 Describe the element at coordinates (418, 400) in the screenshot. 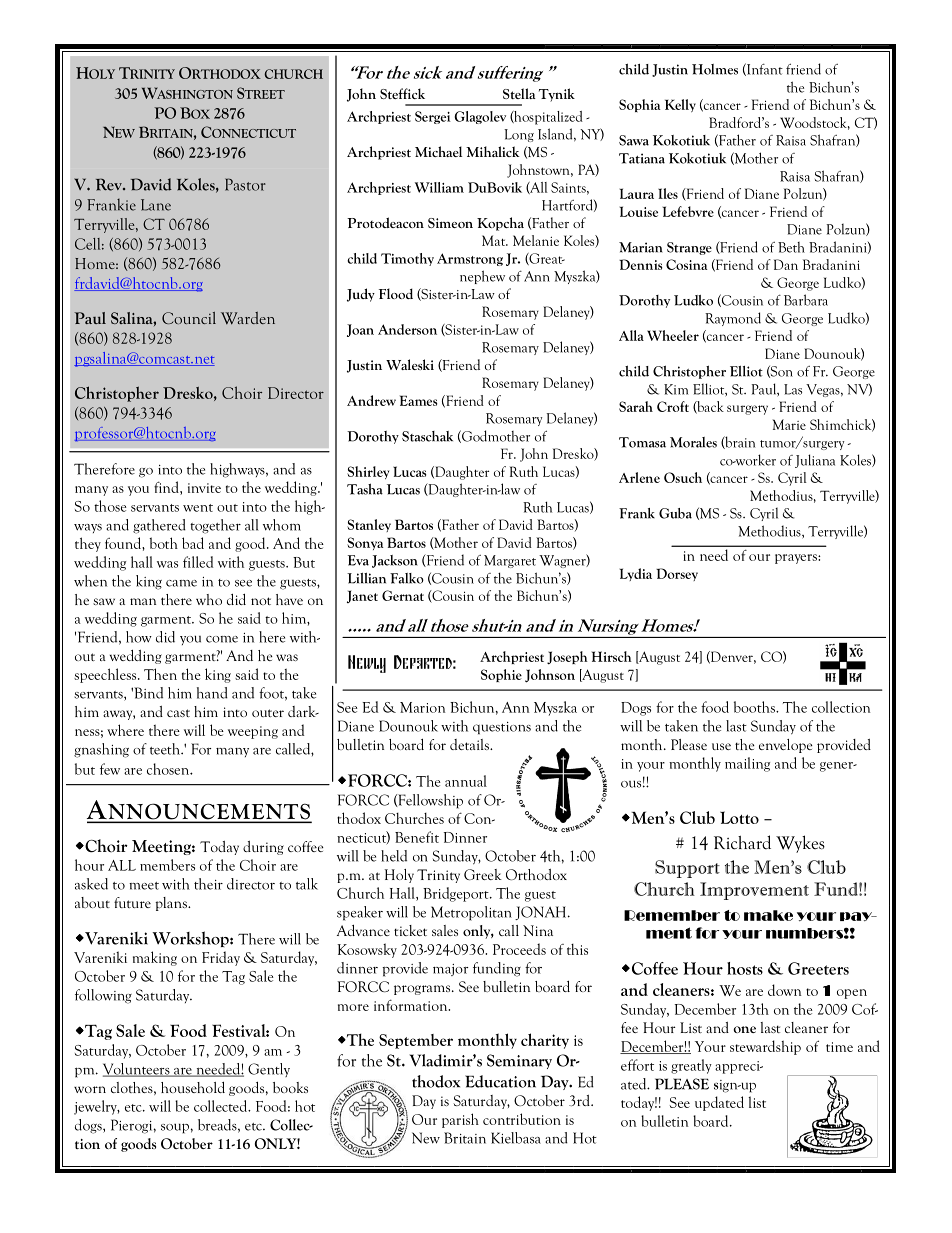

I see `Eames` at that location.
